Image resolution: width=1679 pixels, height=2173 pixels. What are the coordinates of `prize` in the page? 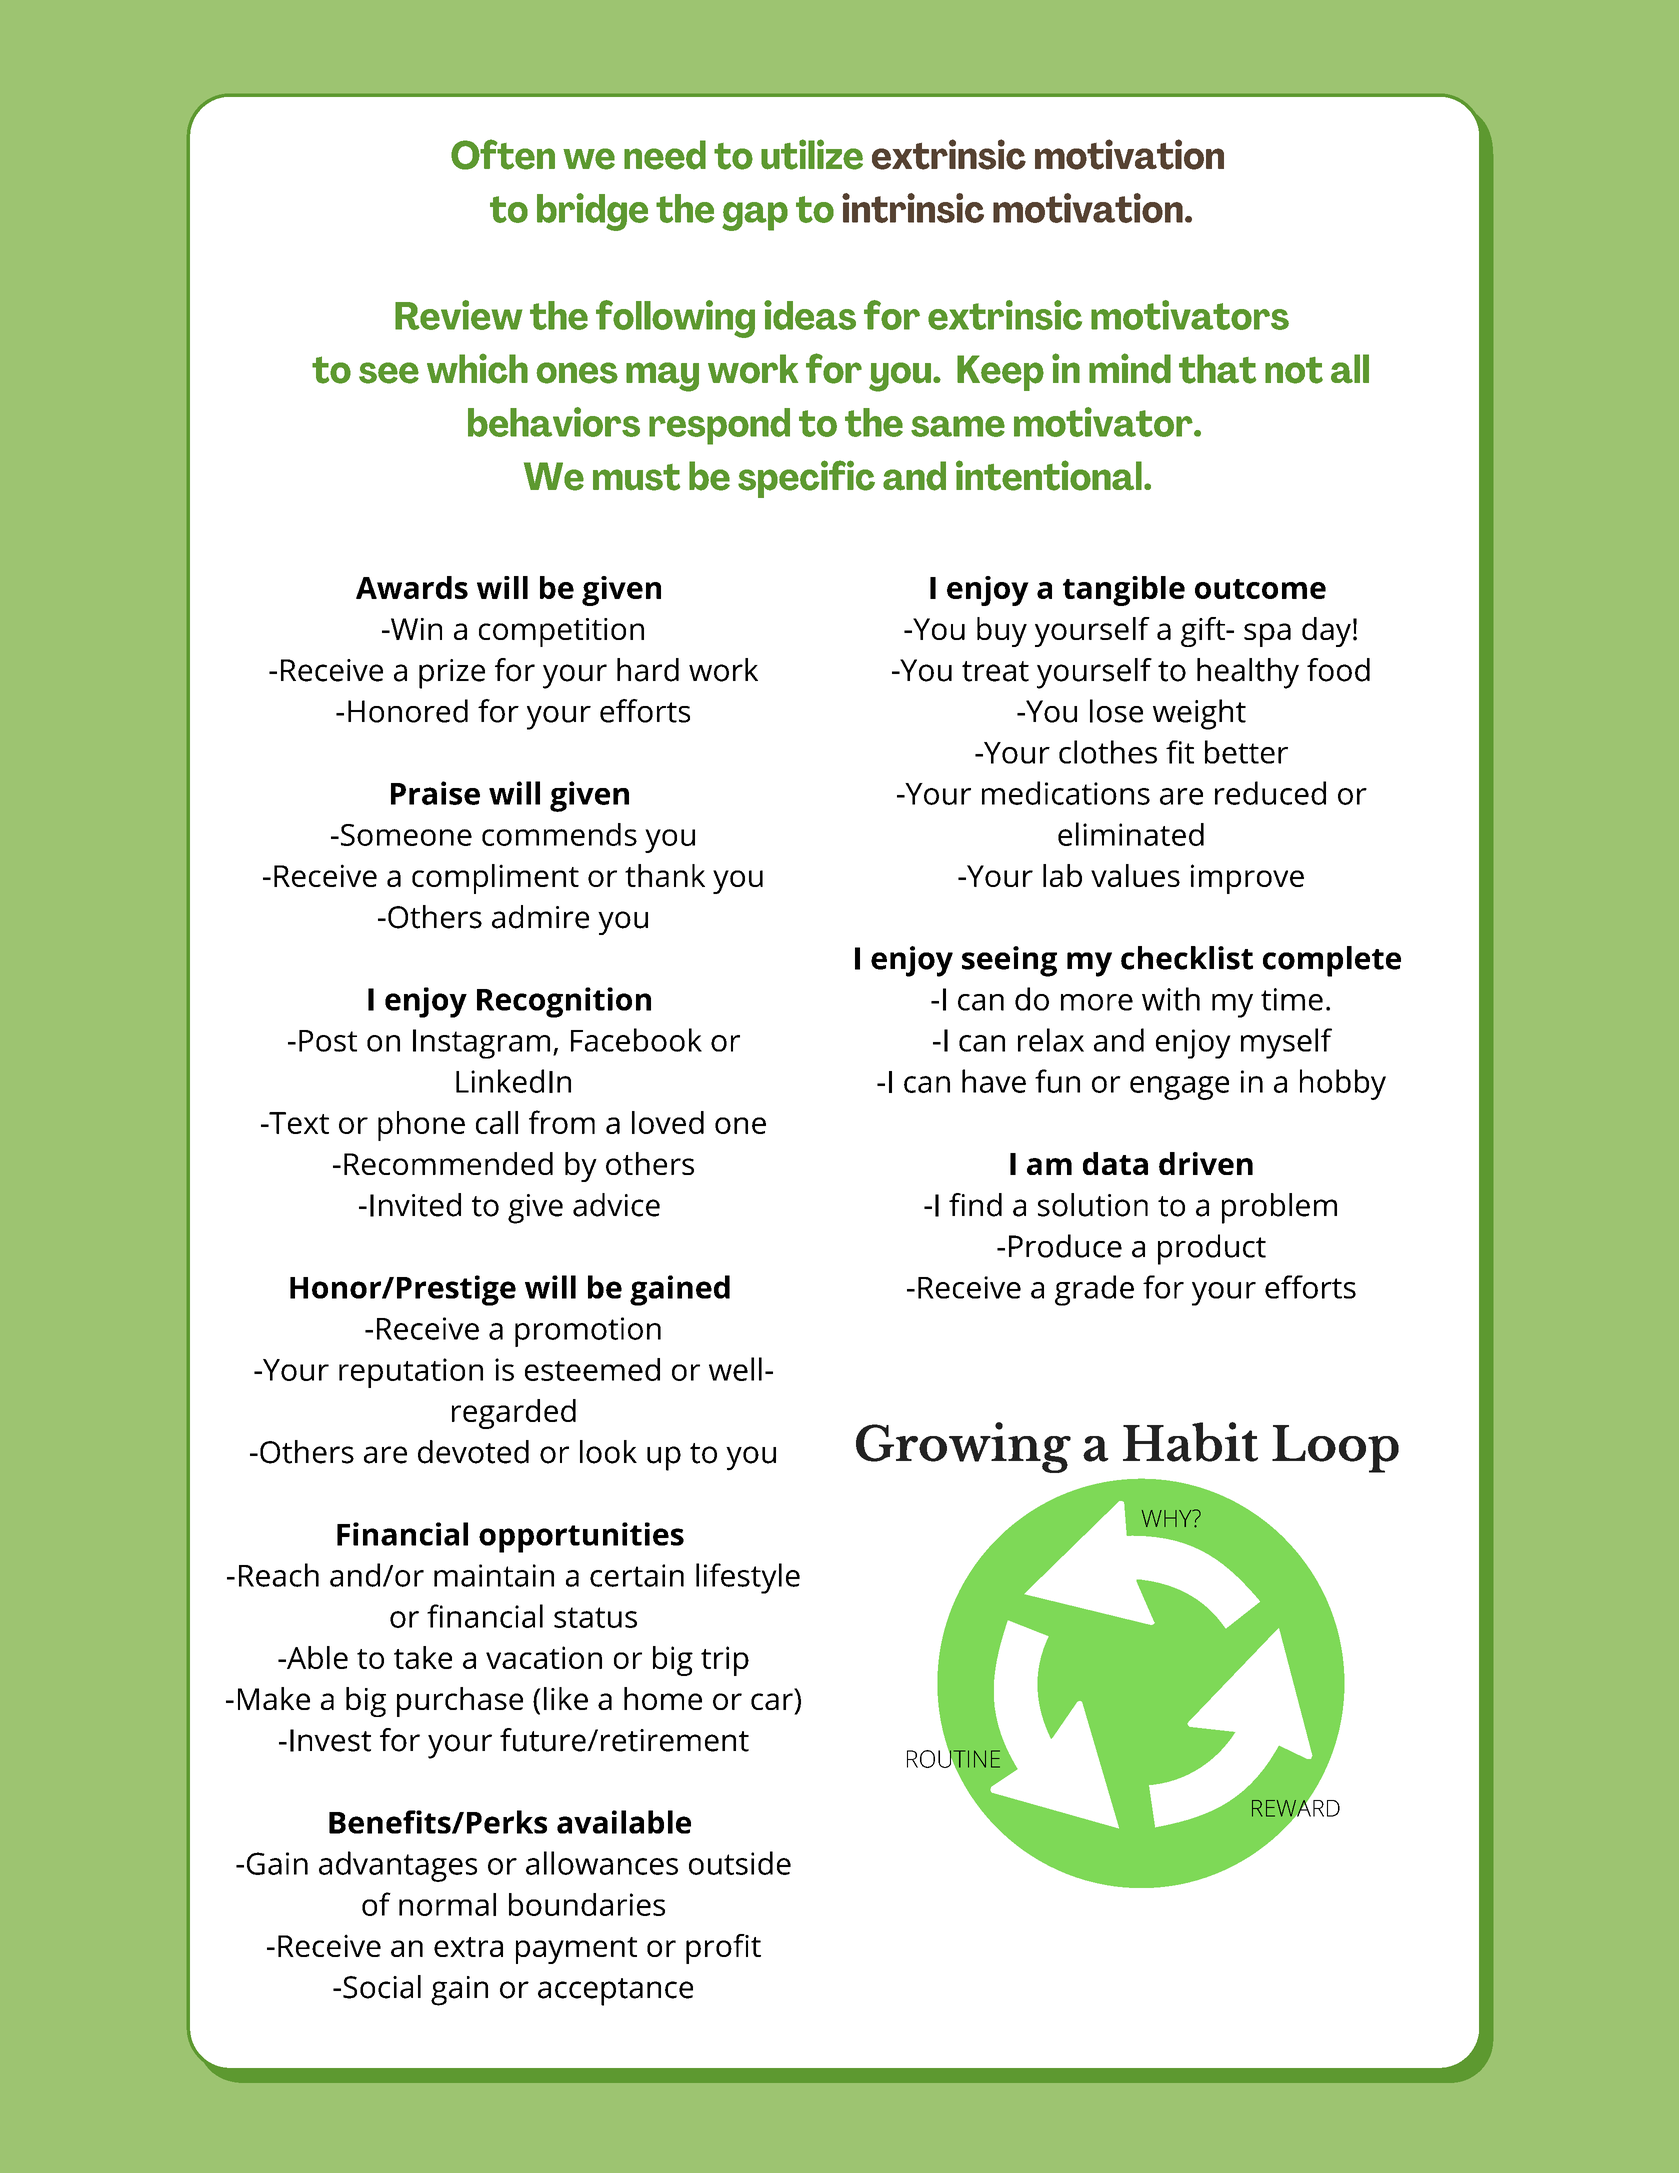 It's located at (452, 674).
